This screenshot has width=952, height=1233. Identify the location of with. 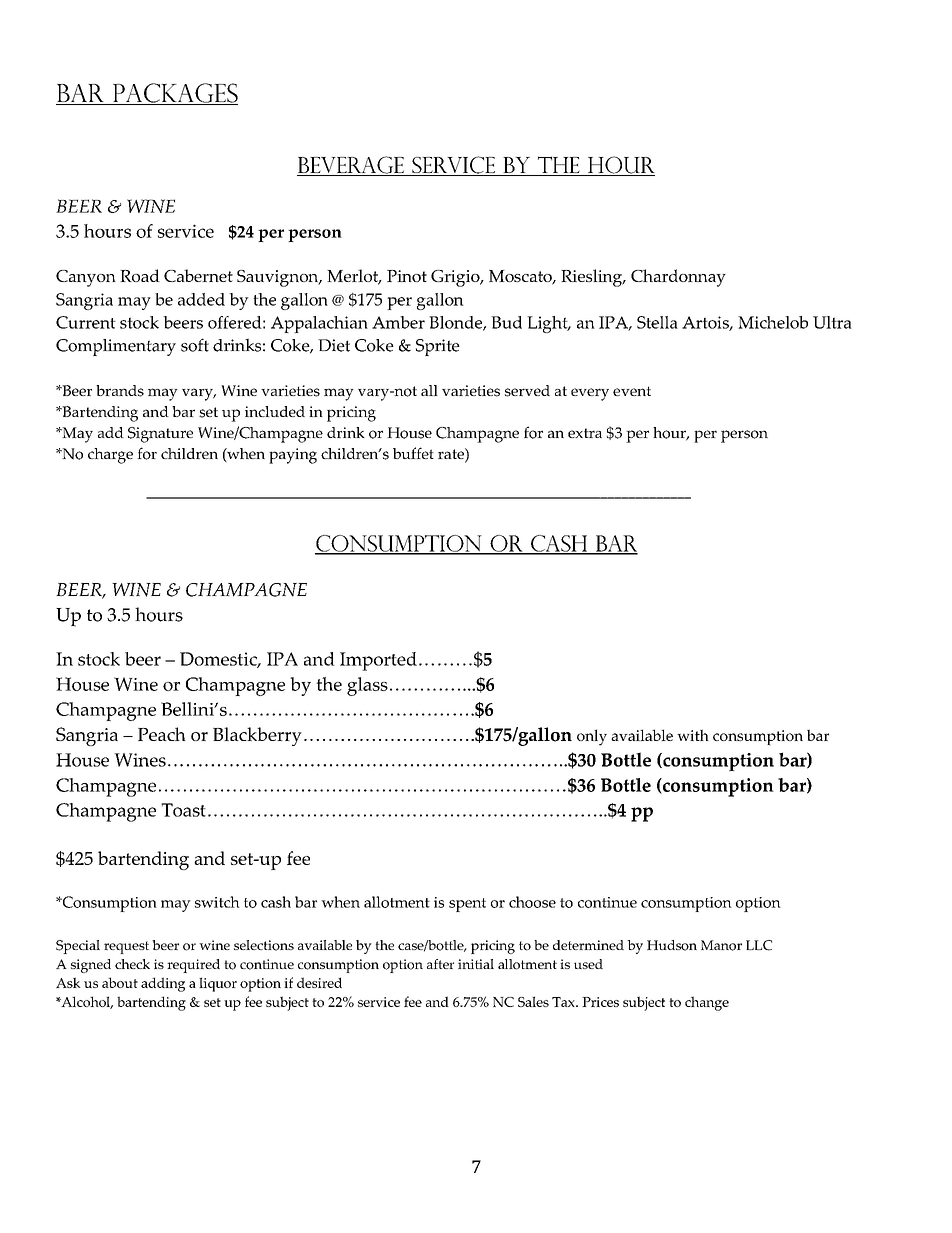
(693, 735).
